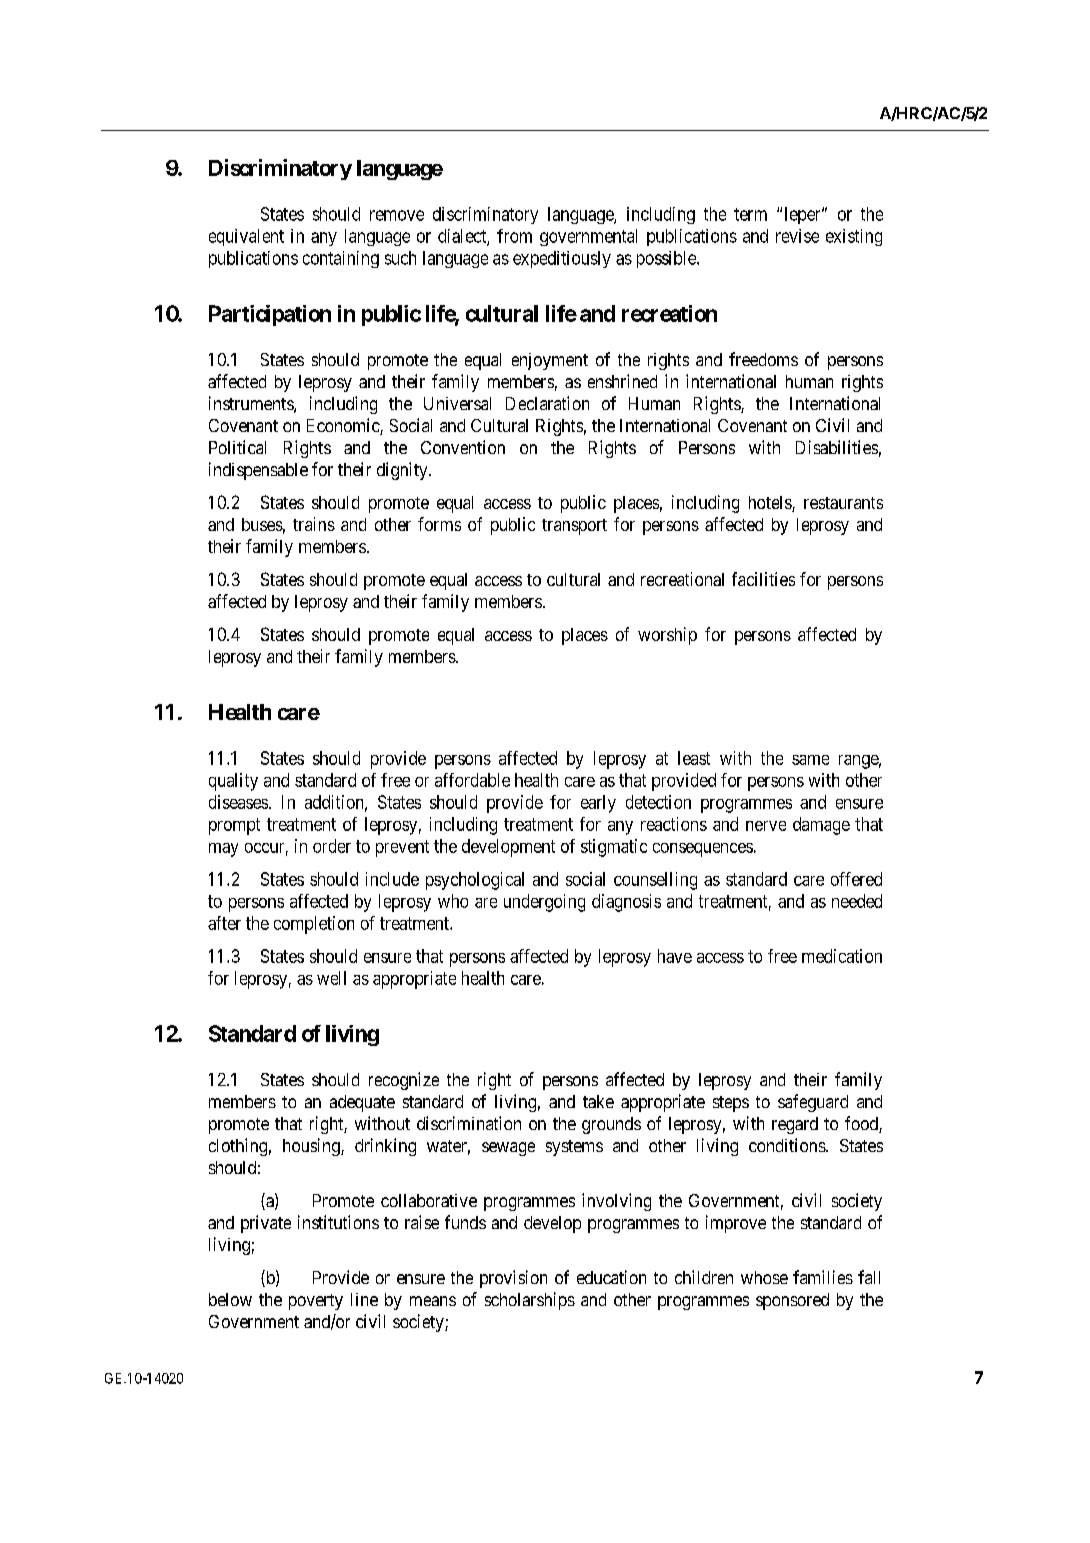 The image size is (1090, 1543). I want to click on containing, so click(341, 259).
